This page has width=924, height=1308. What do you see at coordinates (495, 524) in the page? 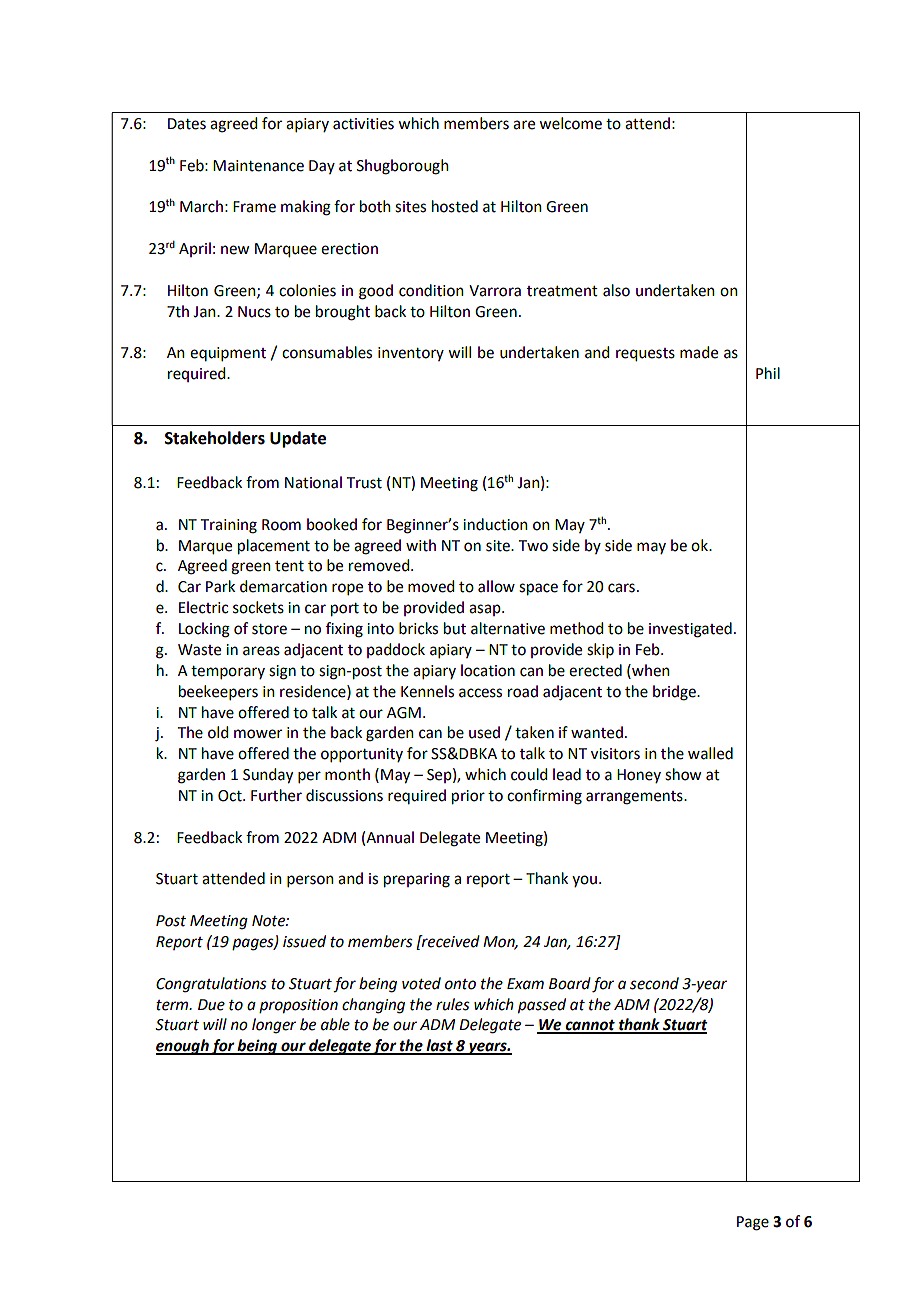
I see `induction` at bounding box center [495, 524].
